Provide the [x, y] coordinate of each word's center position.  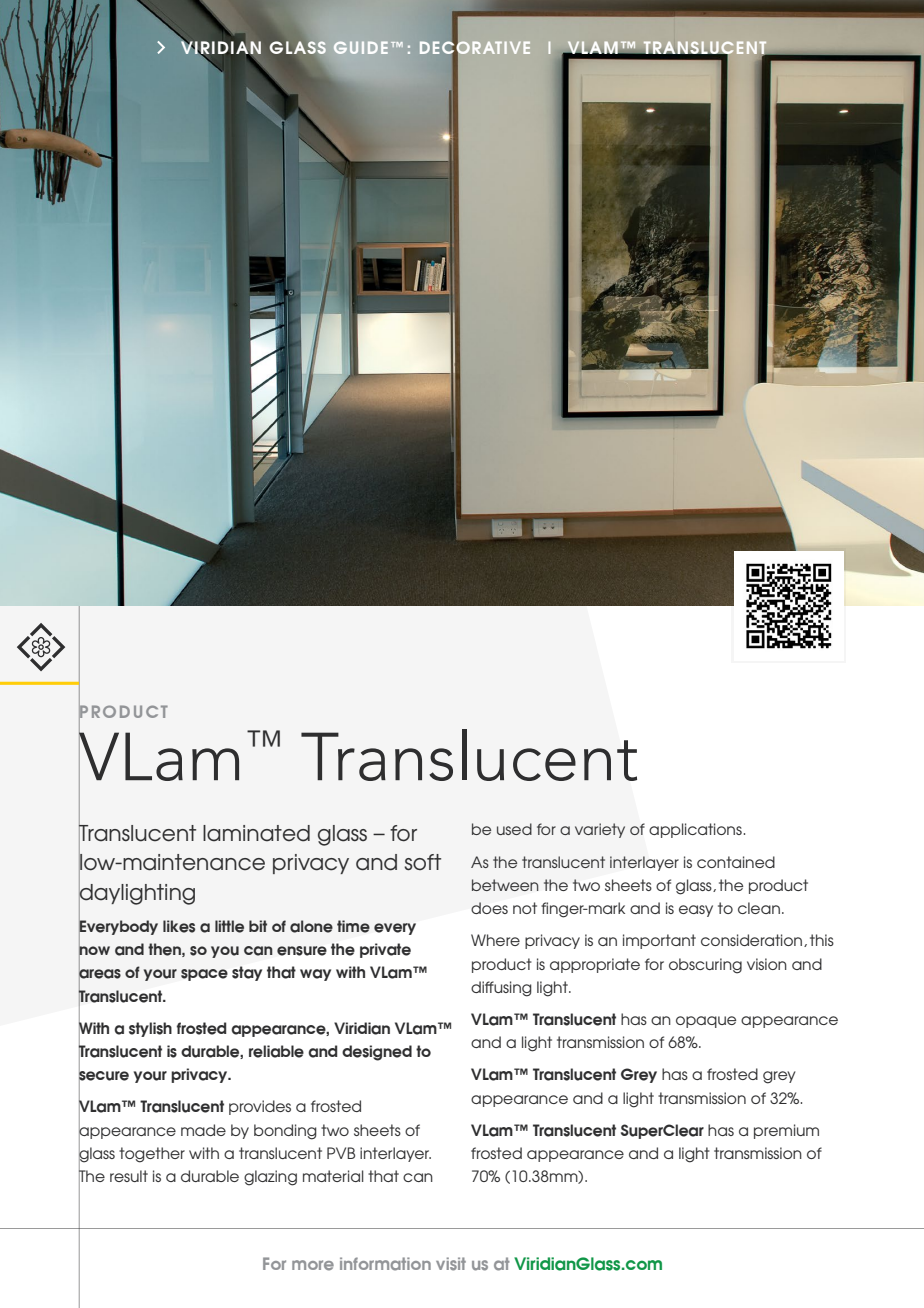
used [514, 829]
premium [786, 1131]
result [129, 1176]
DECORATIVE [475, 48]
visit [451, 1264]
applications [695, 830]
